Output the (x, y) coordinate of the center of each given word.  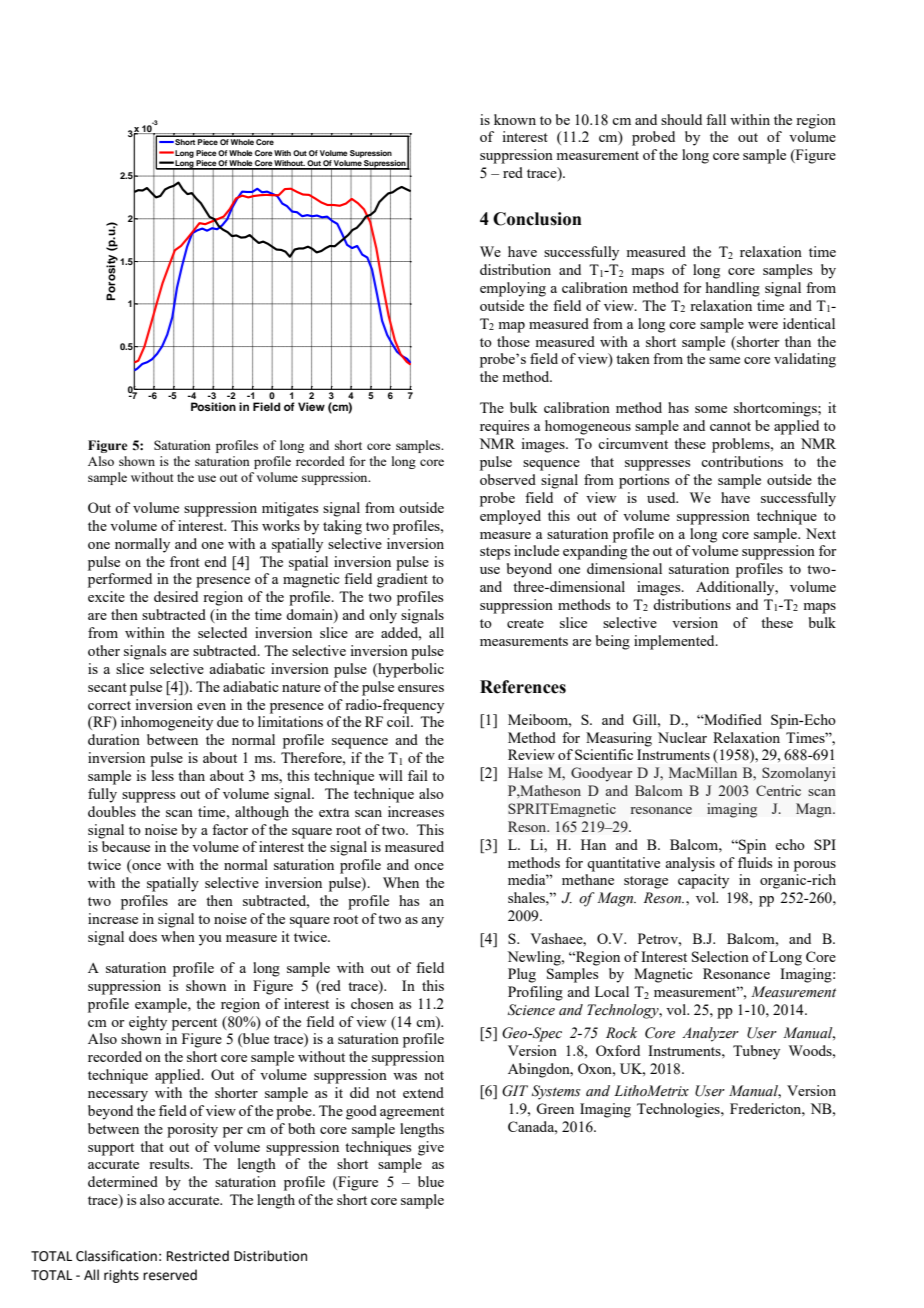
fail (418, 775)
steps (495, 553)
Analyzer (710, 1034)
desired (176, 596)
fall (716, 119)
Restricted (198, 1256)
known (515, 119)
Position (213, 406)
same (724, 360)
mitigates (290, 509)
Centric (778, 790)
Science (531, 1010)
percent (194, 1024)
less (163, 775)
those (513, 341)
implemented (675, 642)
